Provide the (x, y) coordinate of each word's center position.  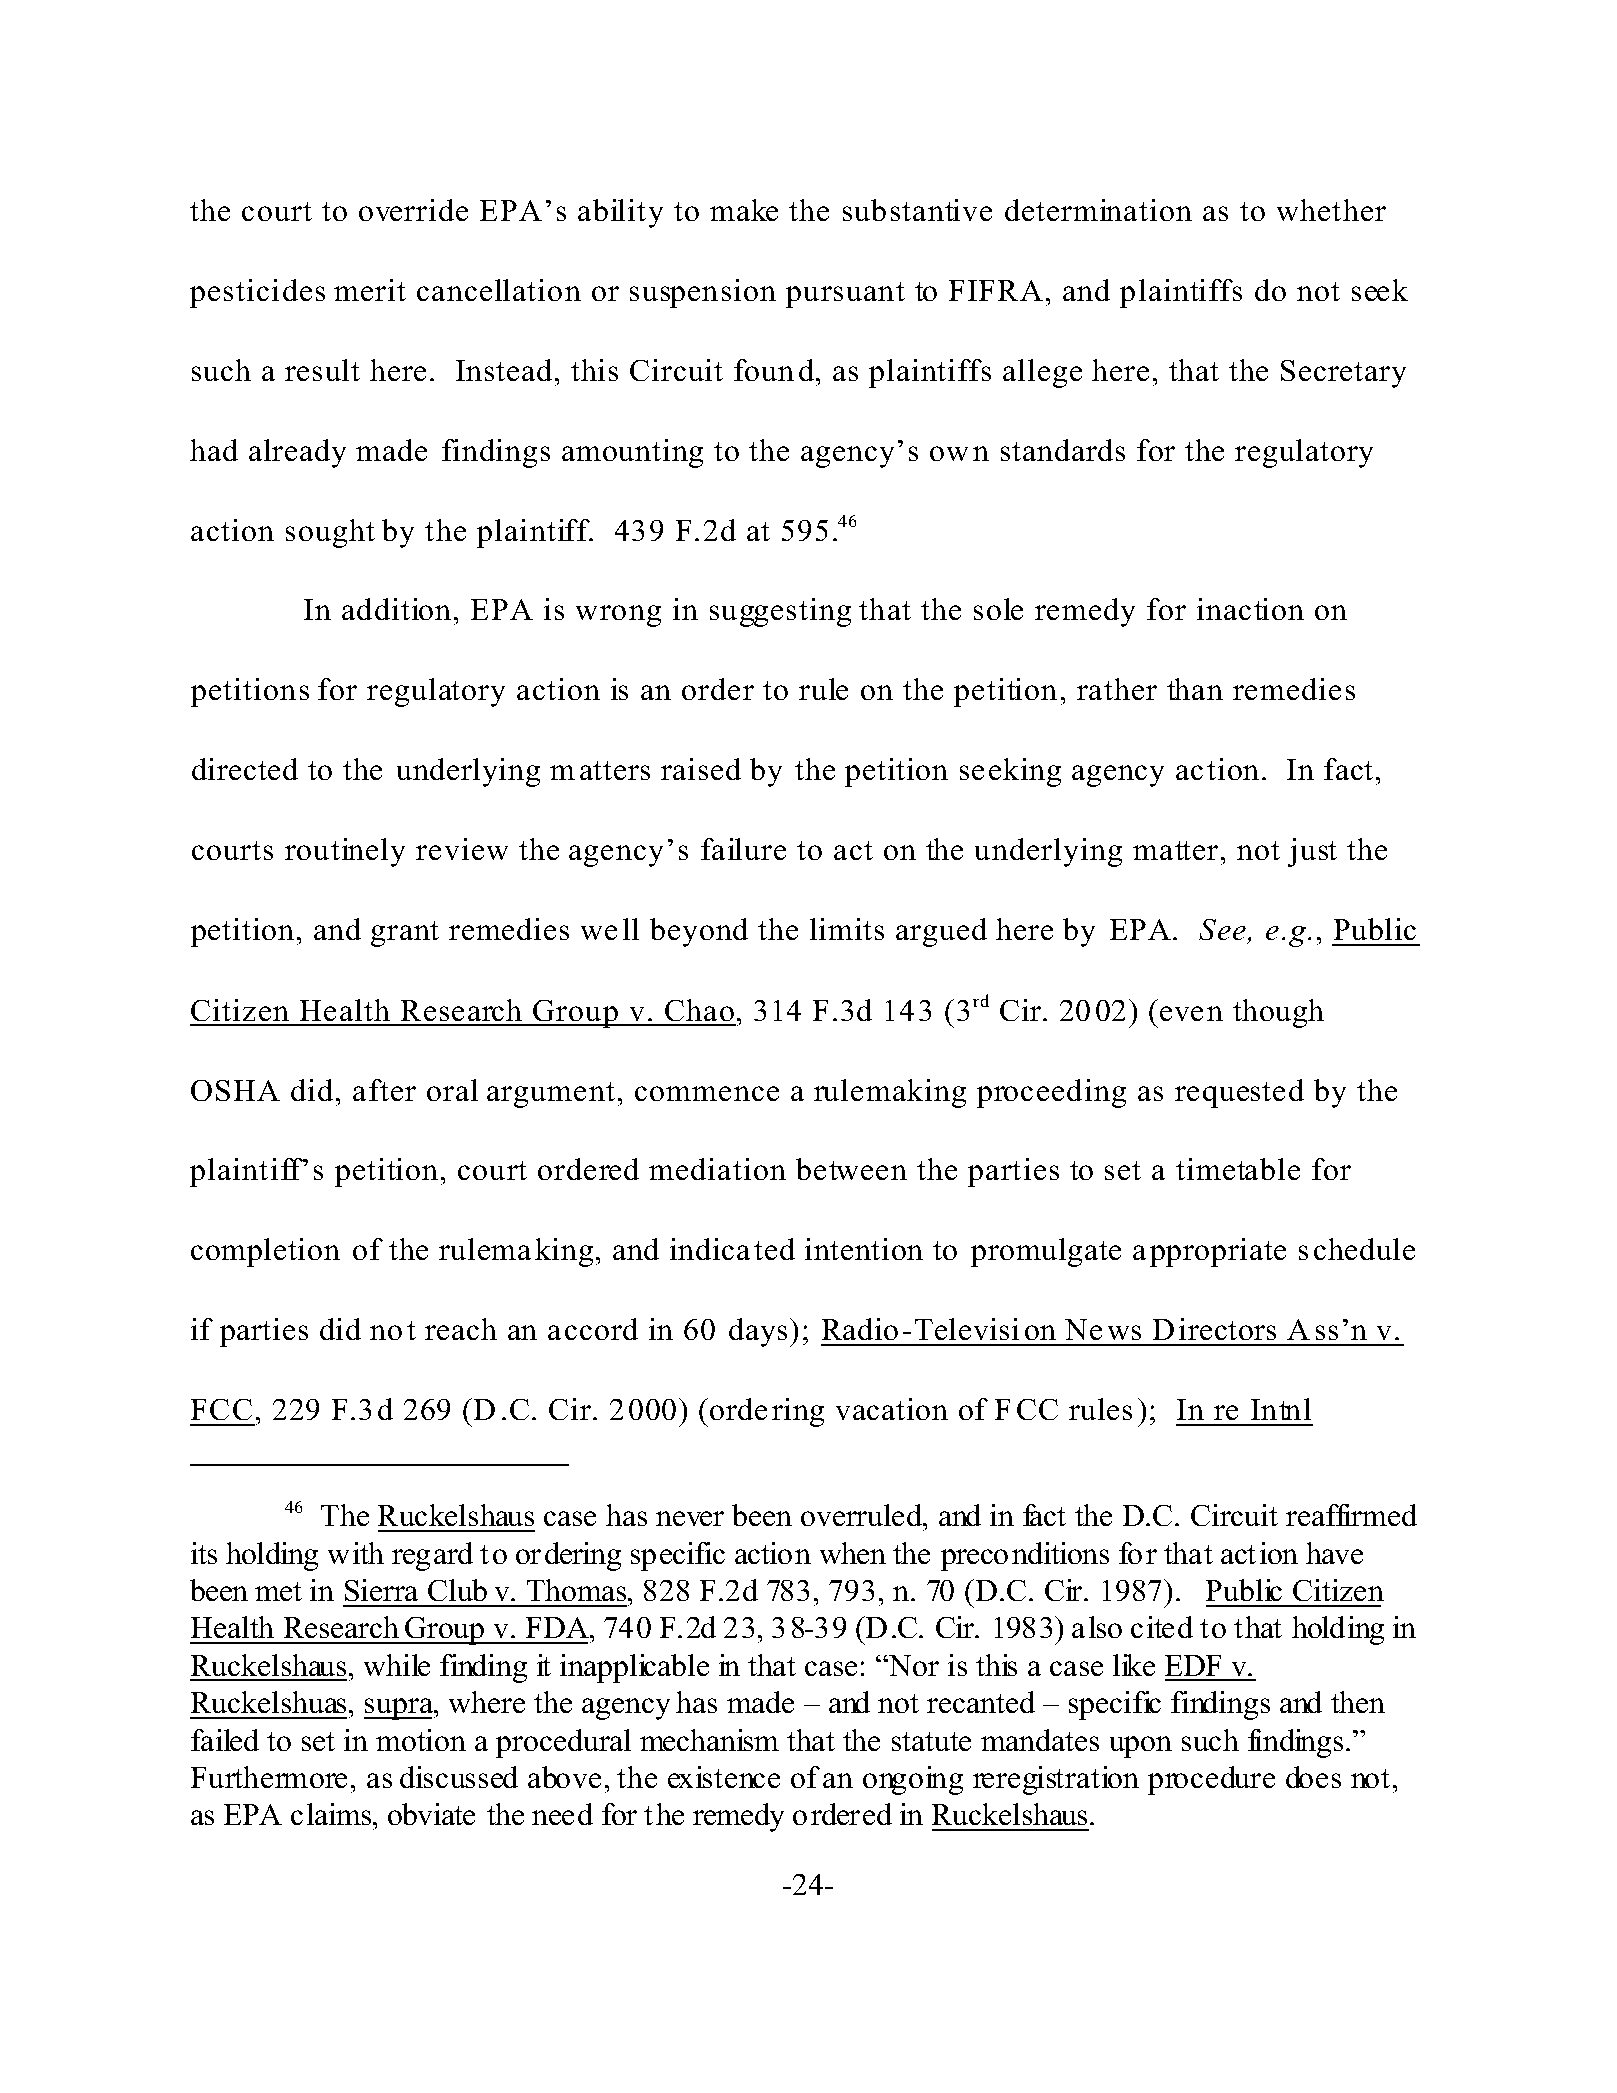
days (758, 1332)
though (1278, 1013)
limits (847, 929)
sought (330, 533)
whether (1331, 210)
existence (724, 1777)
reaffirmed (1351, 1515)
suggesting (780, 612)
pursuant (845, 295)
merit (370, 290)
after (384, 1090)
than (1195, 689)
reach (461, 1329)
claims (332, 1814)
